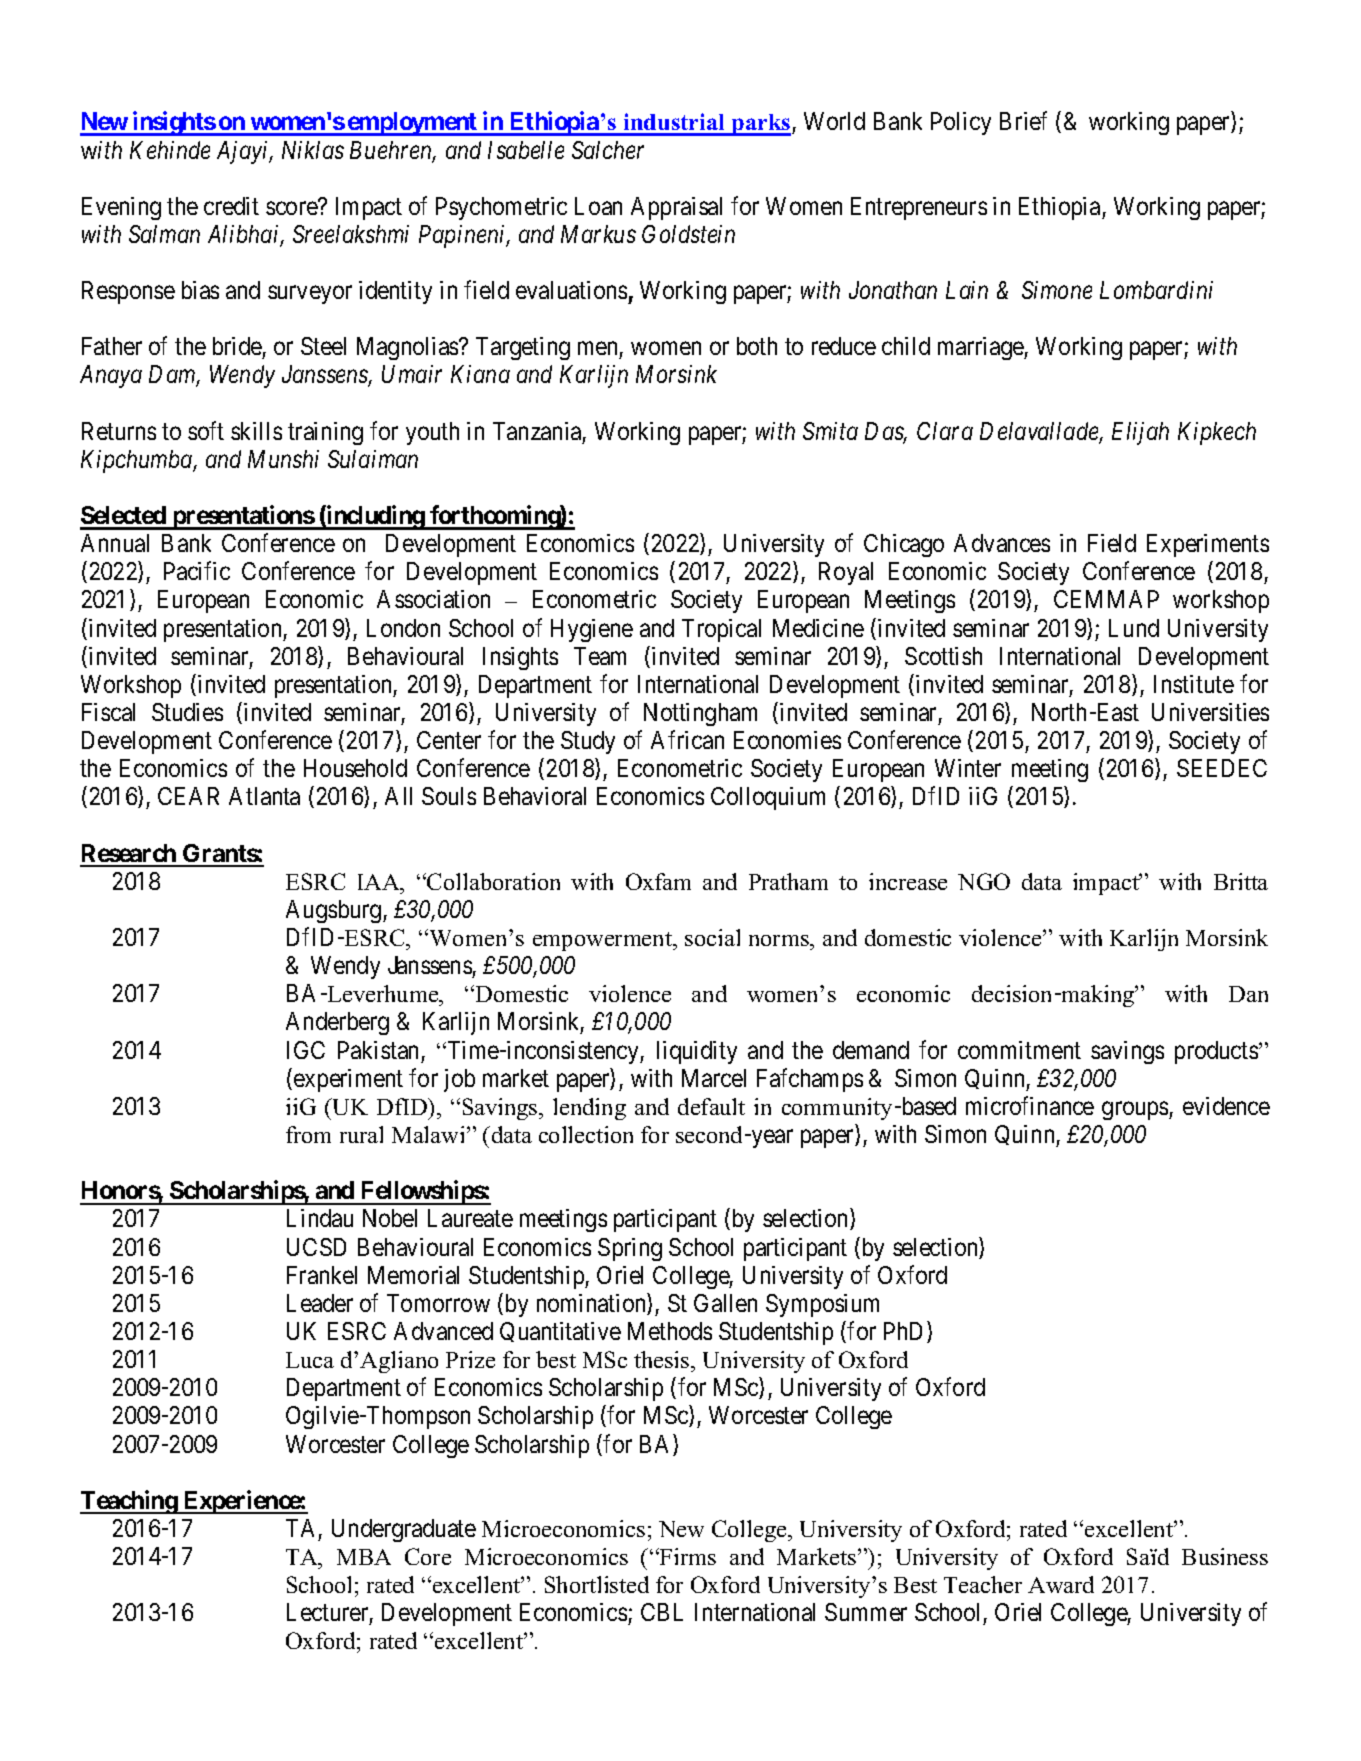 The width and height of the screenshot is (1361, 1761). Describe the element at coordinates (129, 1502) in the screenshot. I see `Teaching` at that location.
